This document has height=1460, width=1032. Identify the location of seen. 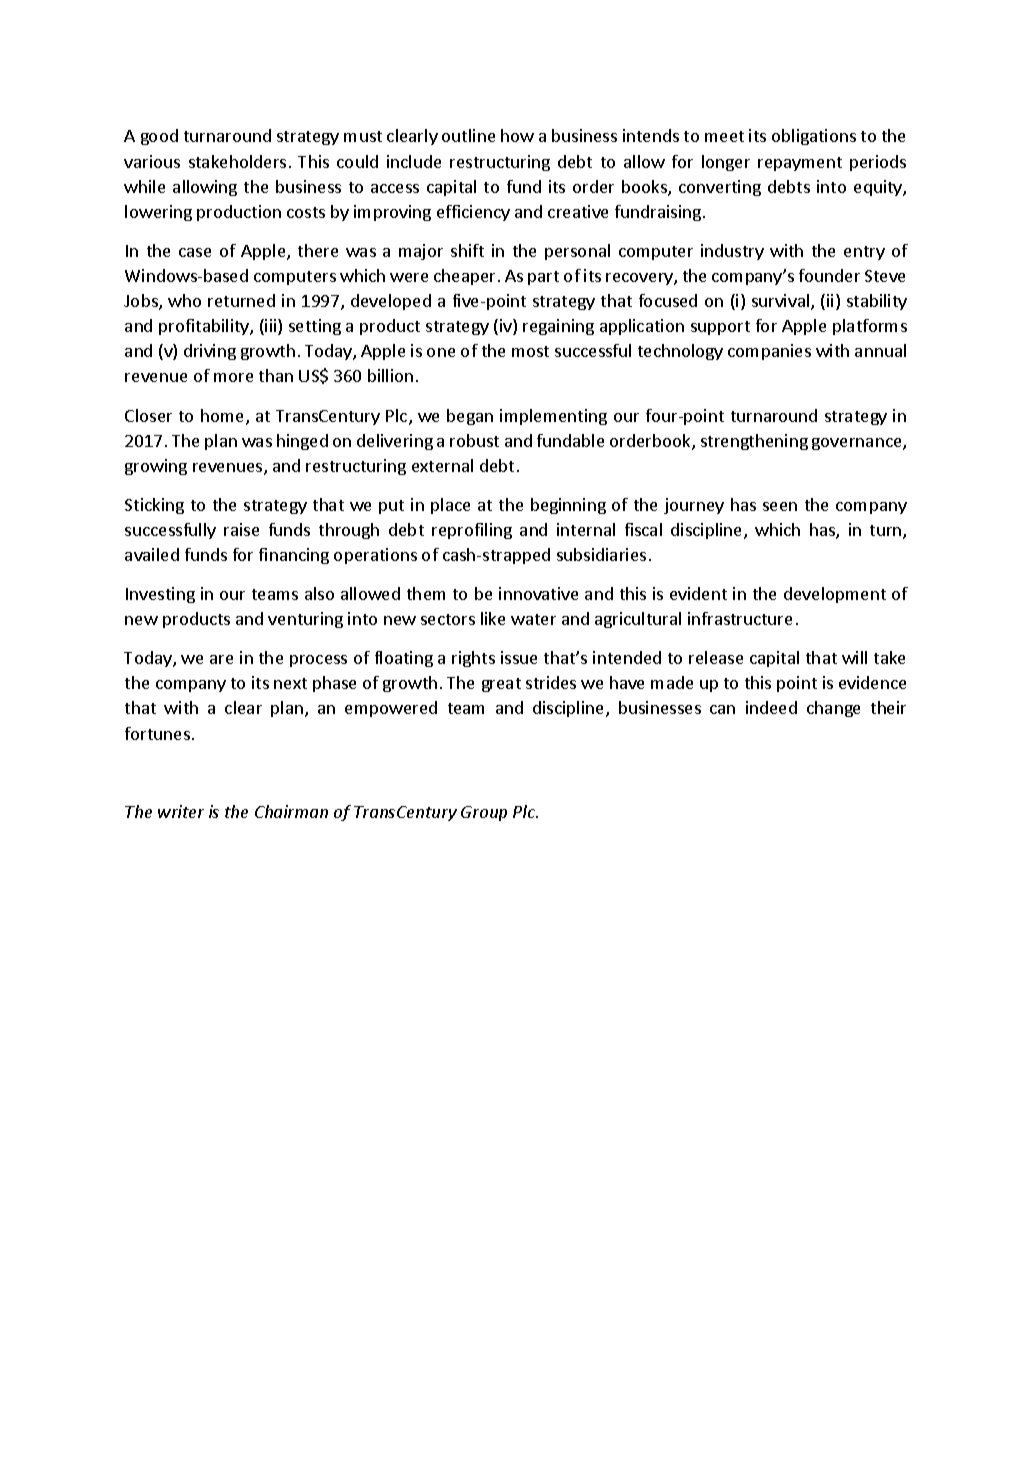
(780, 506).
